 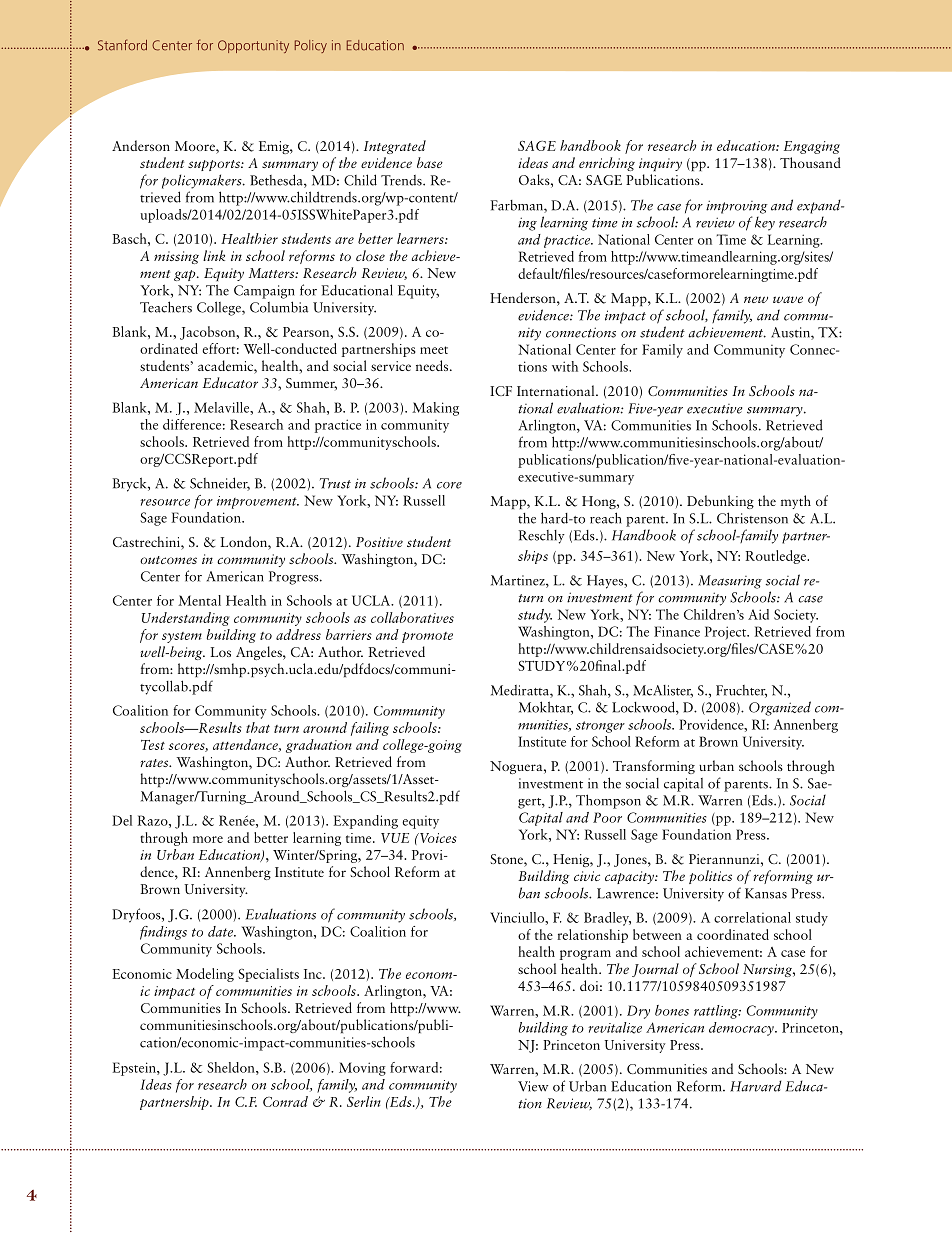 I want to click on Moving, so click(x=362, y=1069).
